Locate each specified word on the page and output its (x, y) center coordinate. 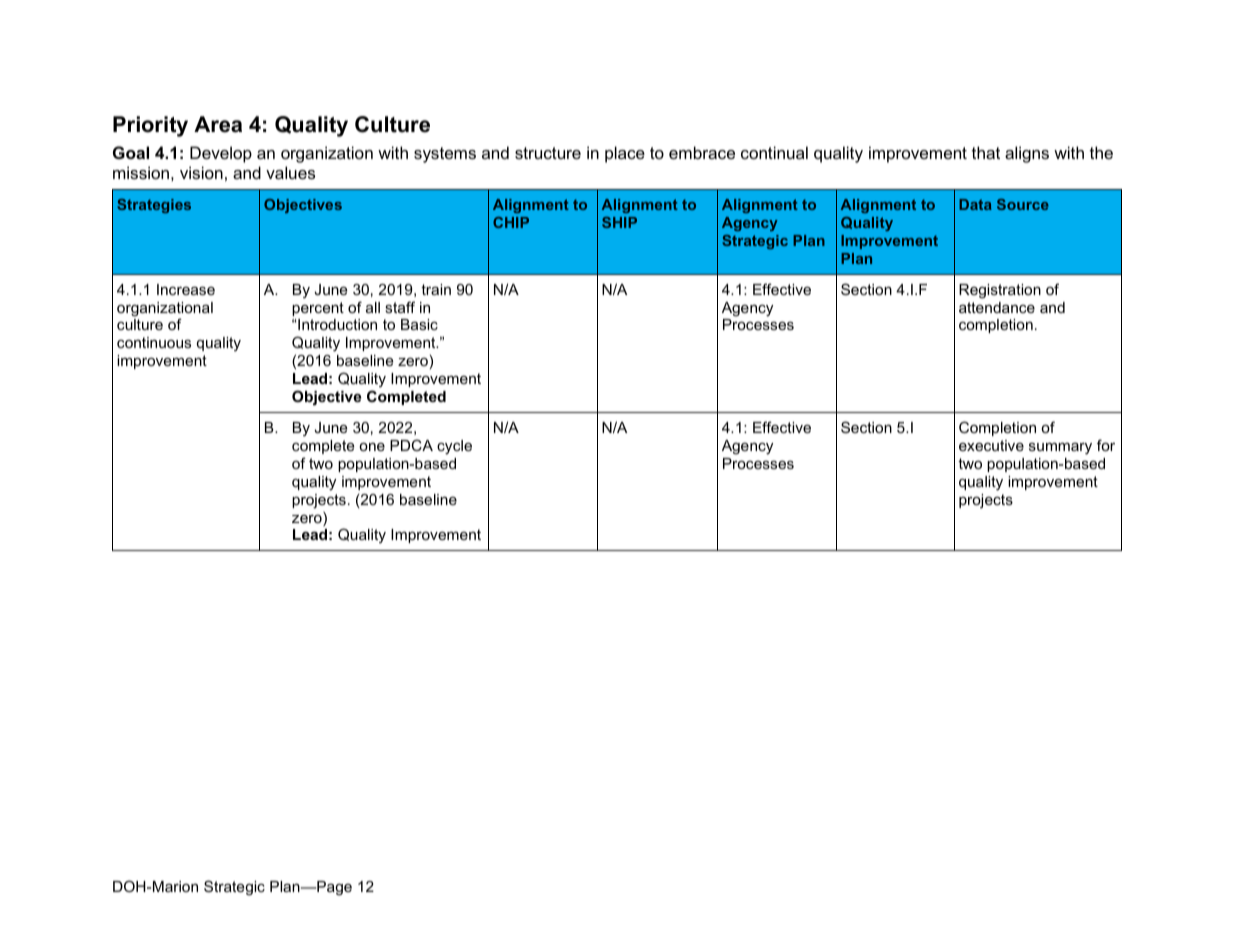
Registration (1000, 291)
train (436, 289)
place (625, 154)
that (986, 152)
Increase (186, 289)
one (372, 447)
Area (218, 124)
